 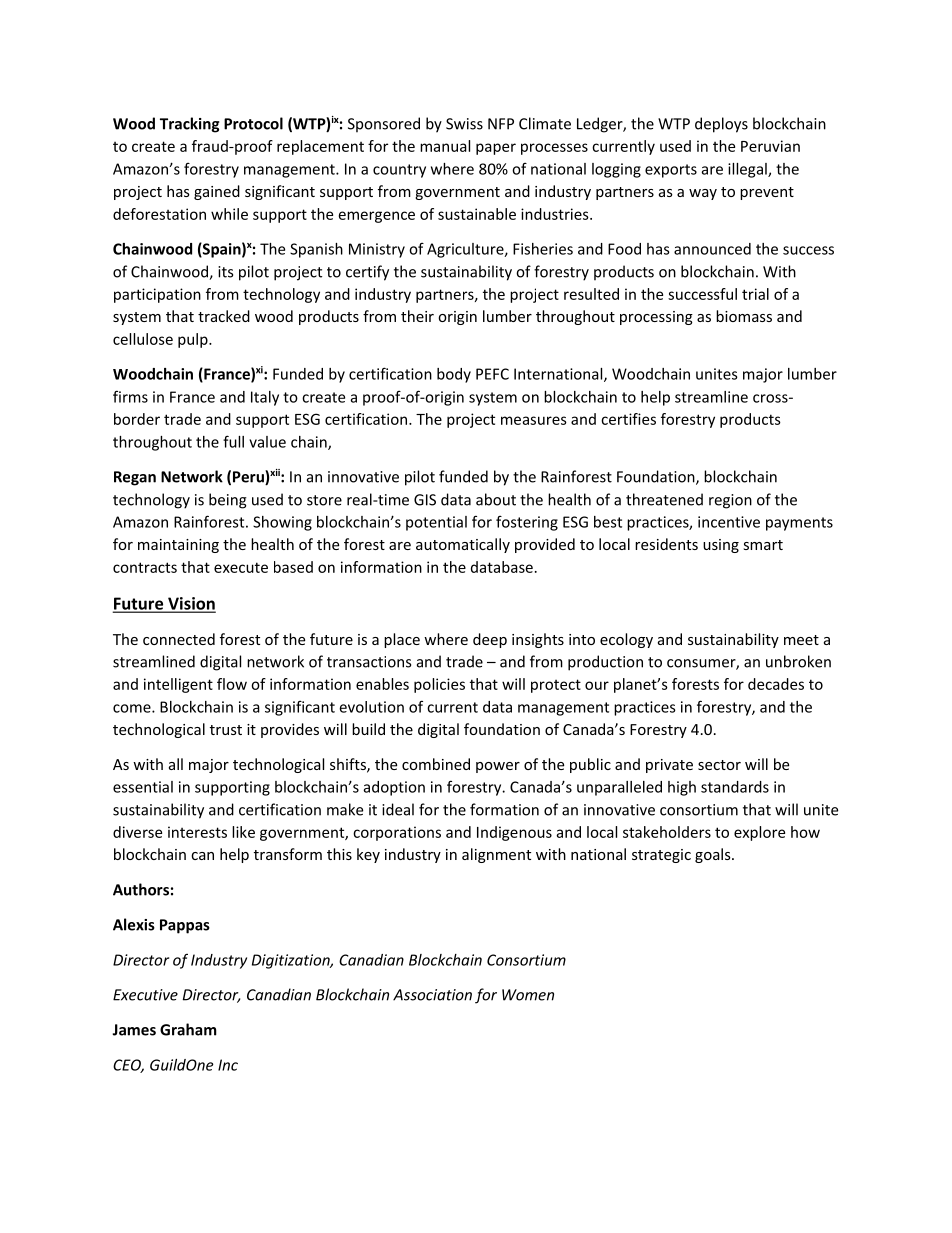 What do you see at coordinates (188, 1029) in the page?
I see `Graham` at bounding box center [188, 1029].
